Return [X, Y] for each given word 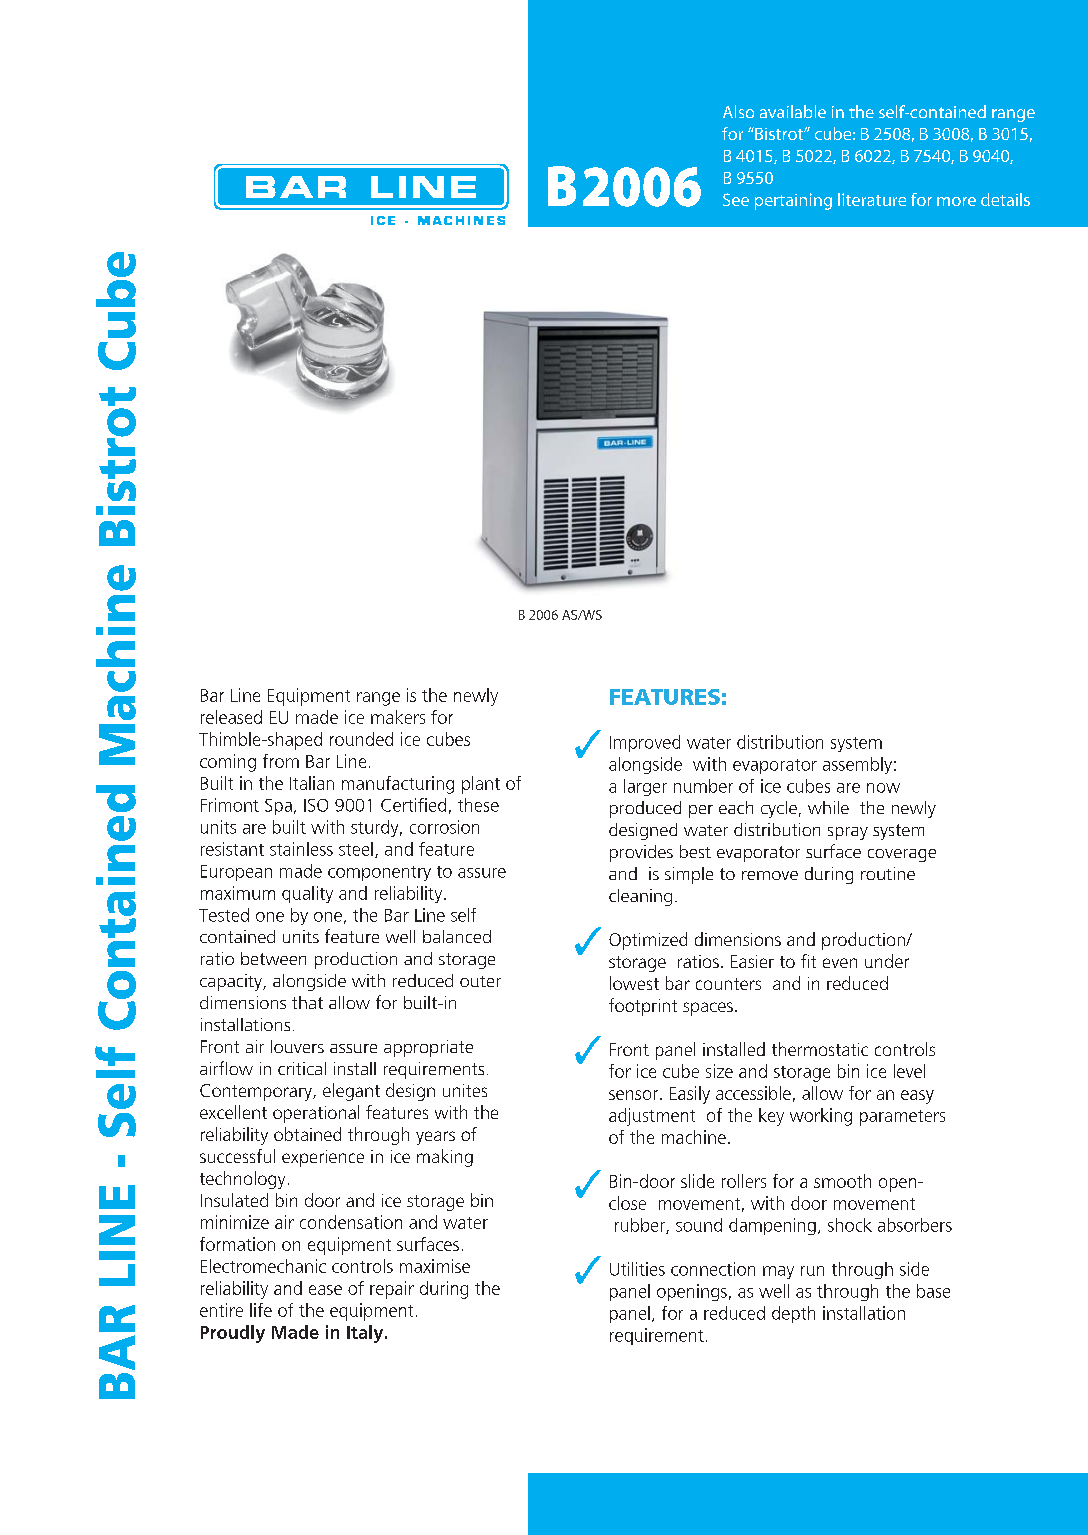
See [736, 199]
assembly [857, 765]
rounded [361, 739]
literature [872, 199]
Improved [645, 743]
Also [738, 111]
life [261, 1310]
